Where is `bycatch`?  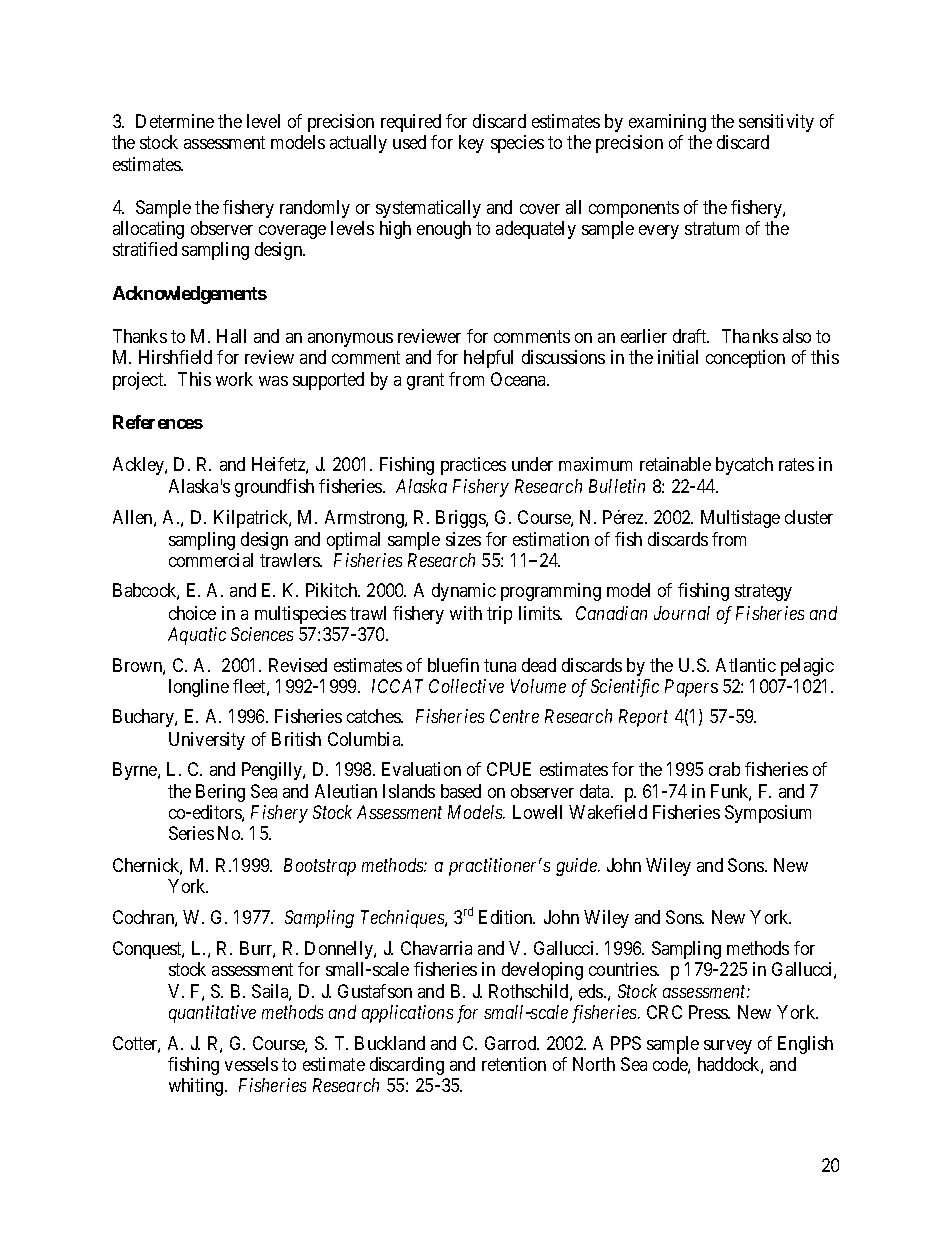
bycatch is located at coordinates (744, 466).
